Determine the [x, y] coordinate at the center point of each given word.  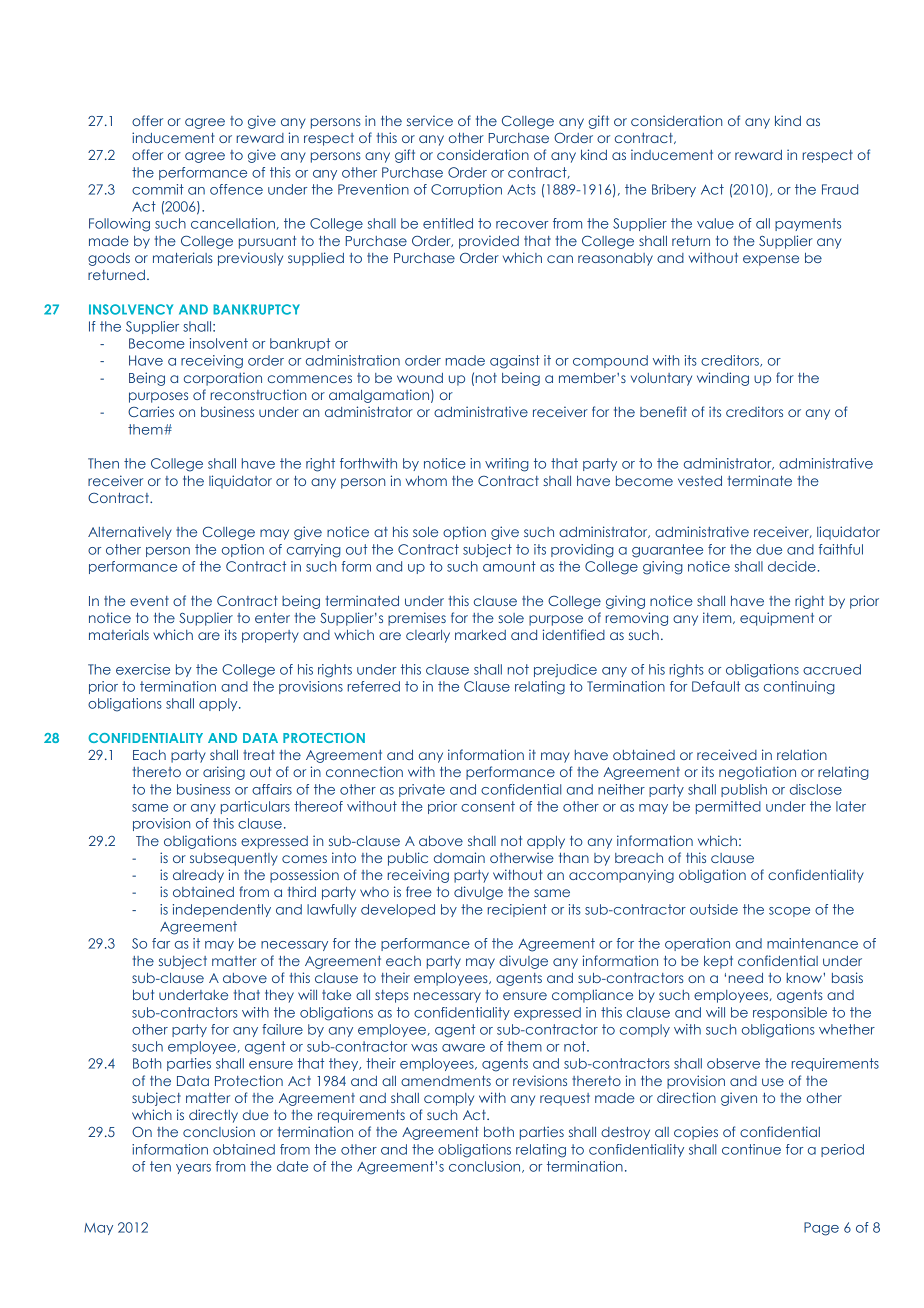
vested [700, 481]
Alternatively [130, 533]
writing [507, 465]
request [565, 1099]
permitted [728, 807]
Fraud [840, 189]
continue [751, 1149]
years [193, 1169]
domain [459, 857]
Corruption [466, 190]
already [198, 876]
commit [158, 189]
